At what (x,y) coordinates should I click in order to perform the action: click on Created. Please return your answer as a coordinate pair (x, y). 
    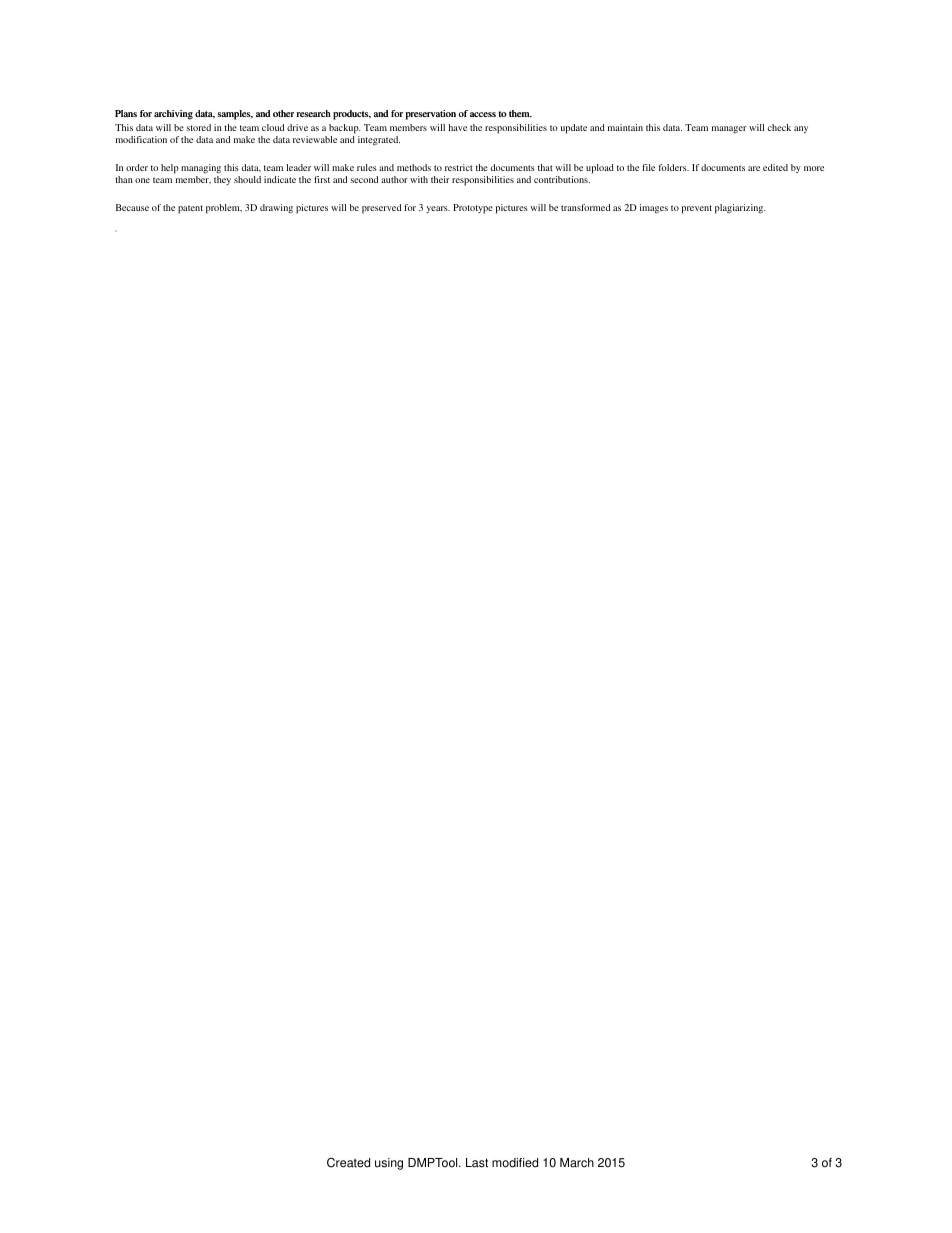
    Looking at the image, I should click on (348, 1163).
